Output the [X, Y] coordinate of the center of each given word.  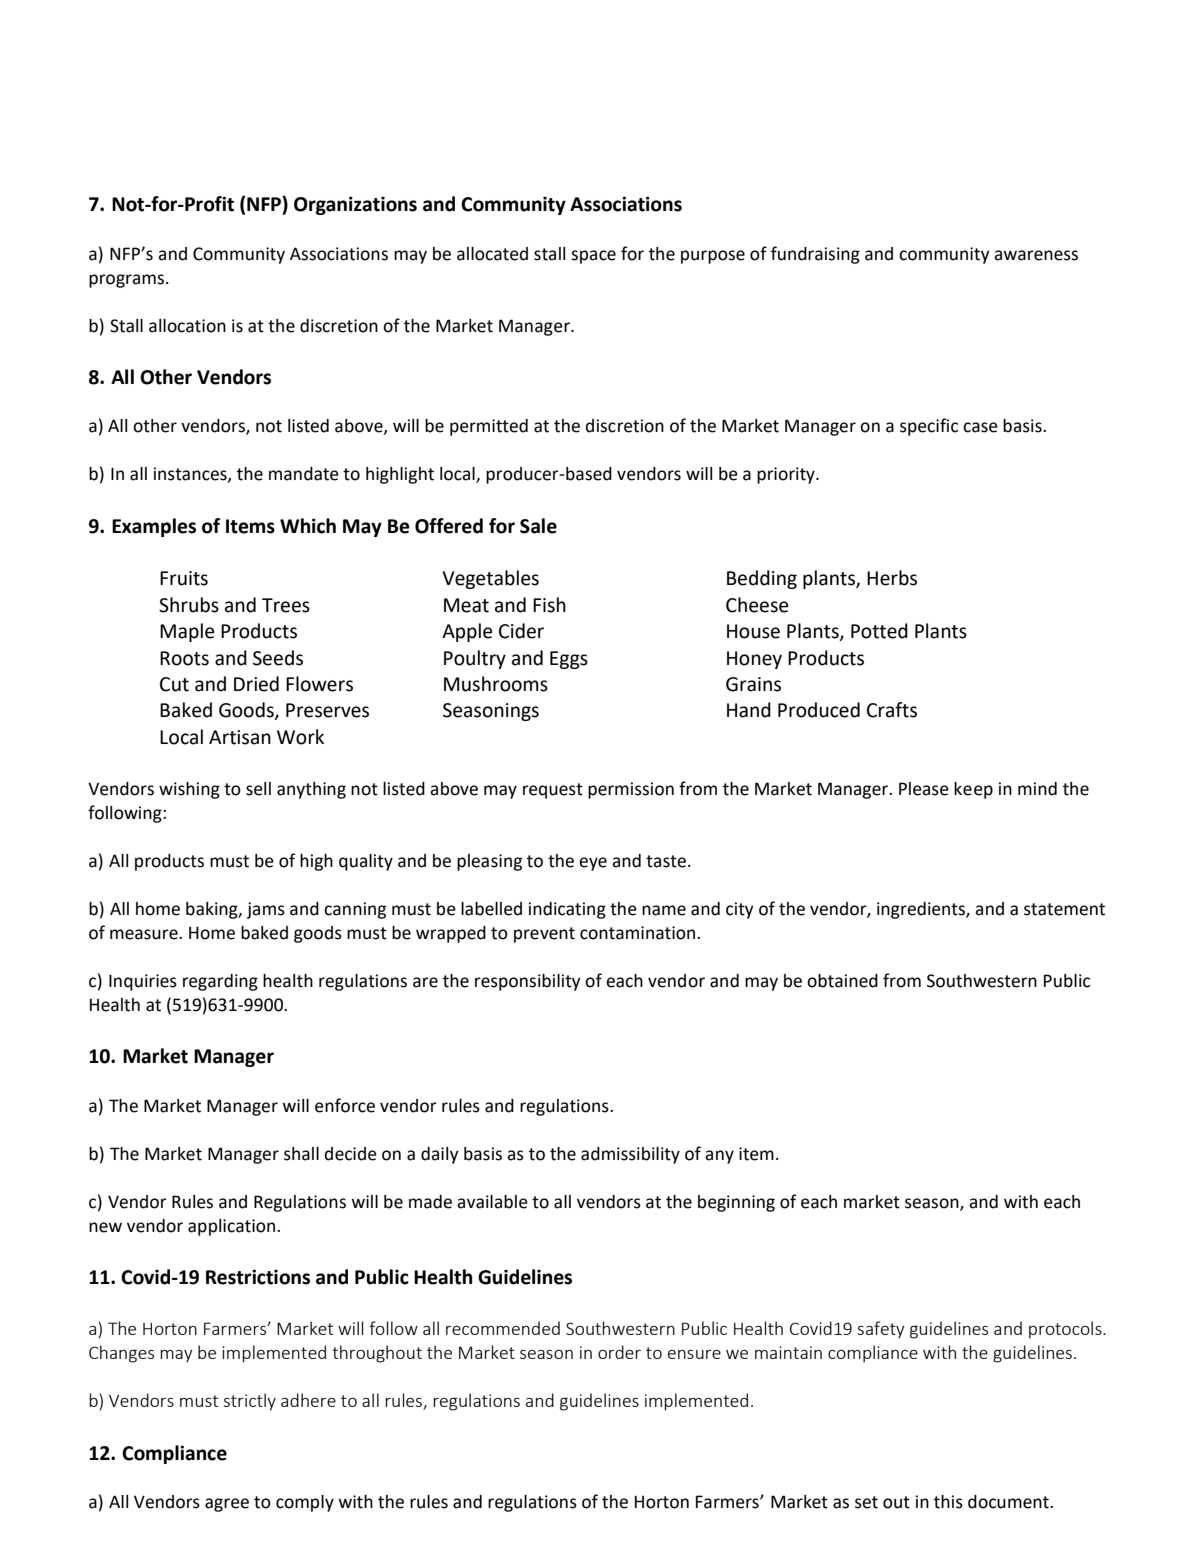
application [233, 1227]
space [593, 257]
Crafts [892, 710]
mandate [304, 474]
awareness [1036, 255]
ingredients [922, 910]
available [492, 1202]
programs [126, 281]
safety [881, 1330]
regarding [220, 982]
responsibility [528, 982]
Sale [538, 526]
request [553, 791]
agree [227, 1505]
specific [929, 427]
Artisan [240, 737]
